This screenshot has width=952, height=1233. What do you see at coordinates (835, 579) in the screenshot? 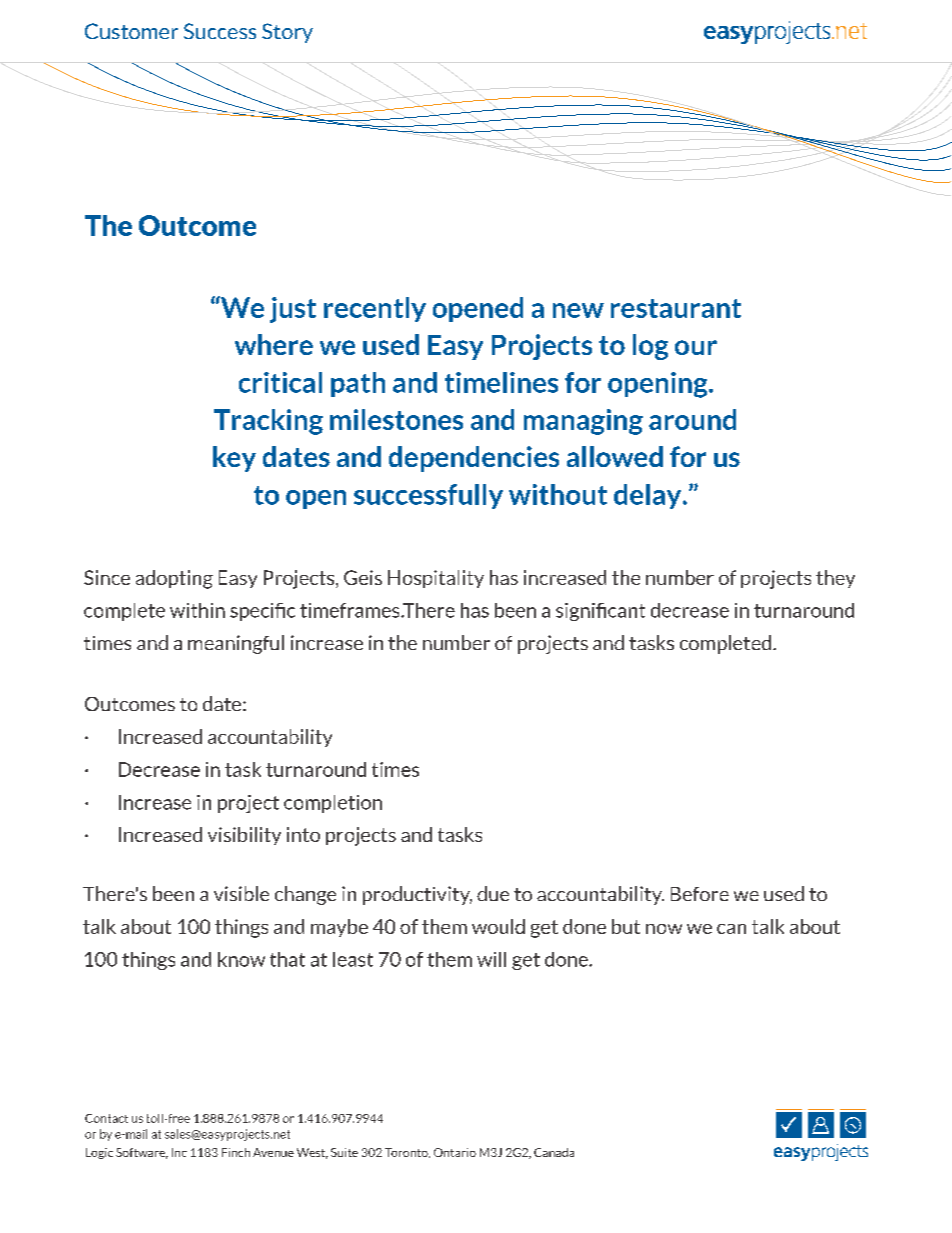
I see `they` at bounding box center [835, 579].
